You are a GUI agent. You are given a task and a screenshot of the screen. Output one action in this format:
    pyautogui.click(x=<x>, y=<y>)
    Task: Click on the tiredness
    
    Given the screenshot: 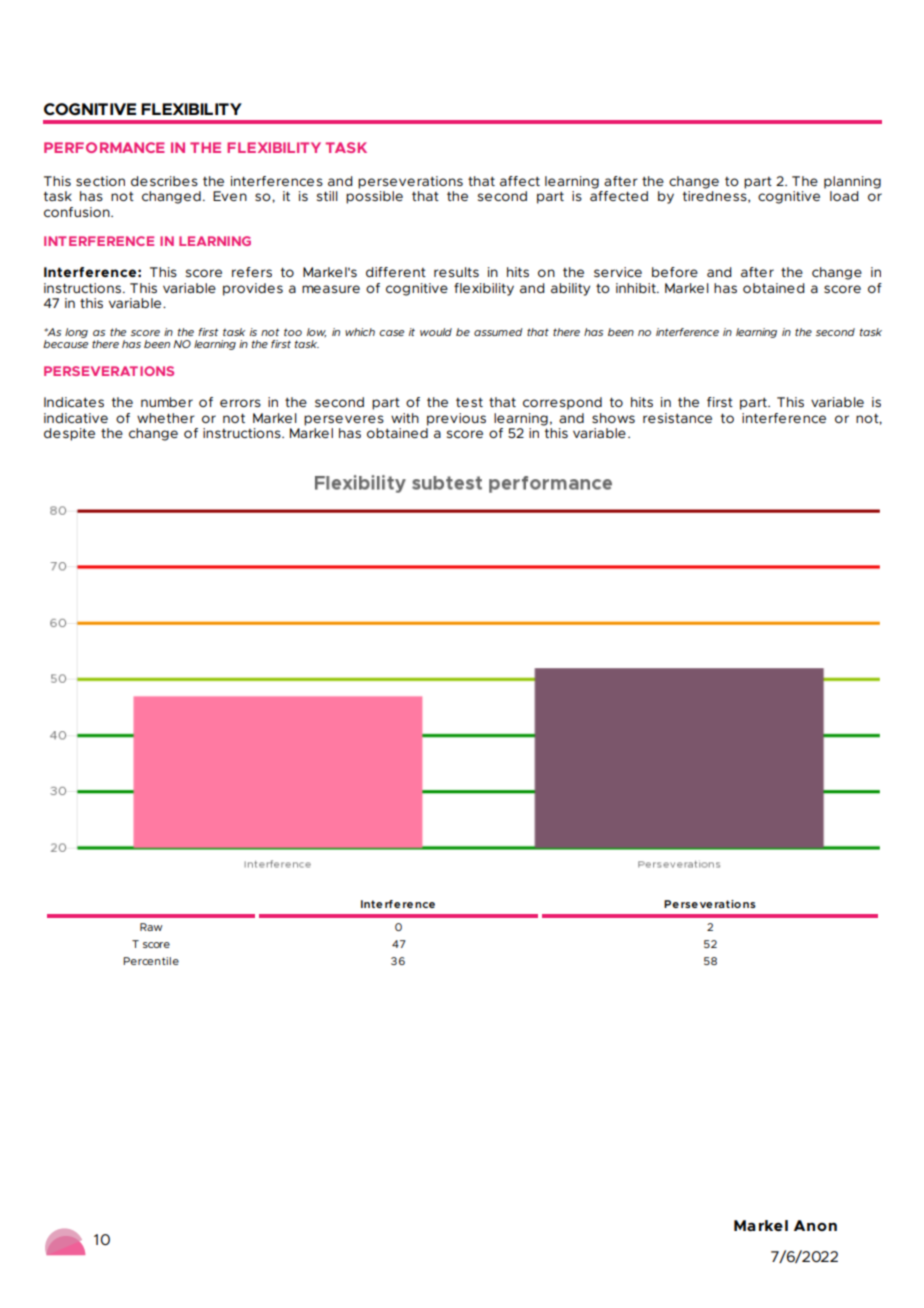 What is the action you would take?
    pyautogui.click(x=716, y=197)
